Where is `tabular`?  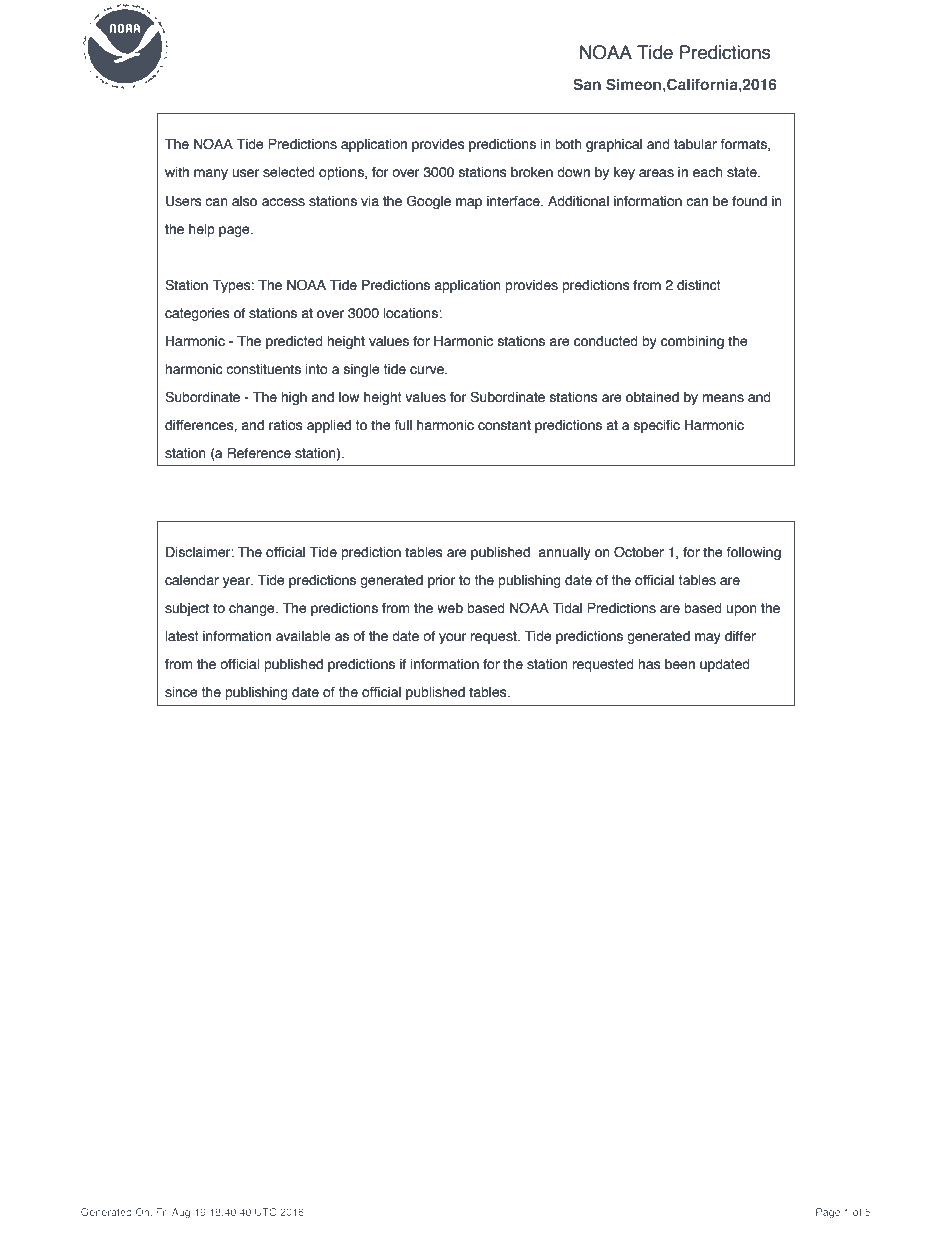 tabular is located at coordinates (695, 144).
